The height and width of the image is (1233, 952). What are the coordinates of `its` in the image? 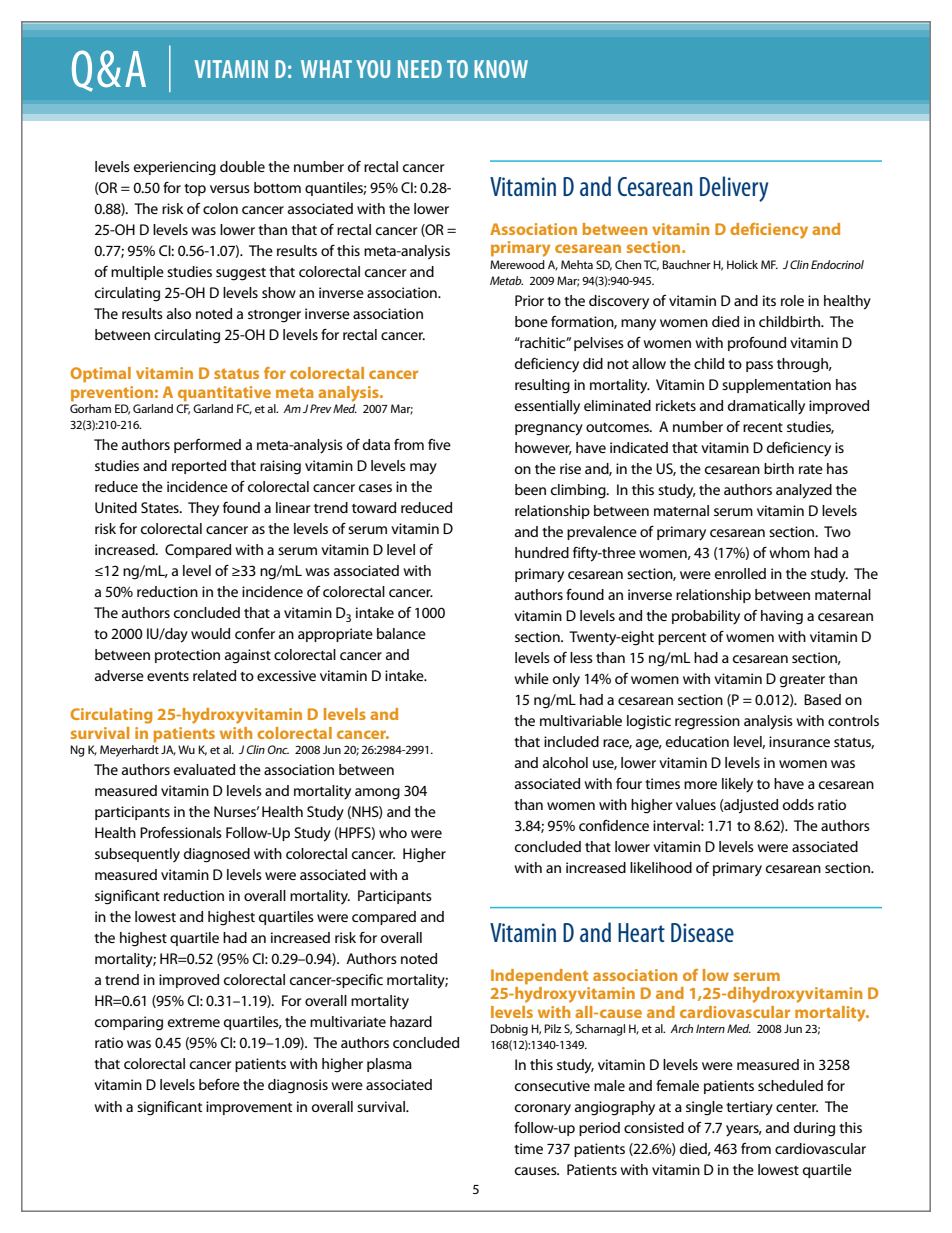 It's located at (769, 300).
